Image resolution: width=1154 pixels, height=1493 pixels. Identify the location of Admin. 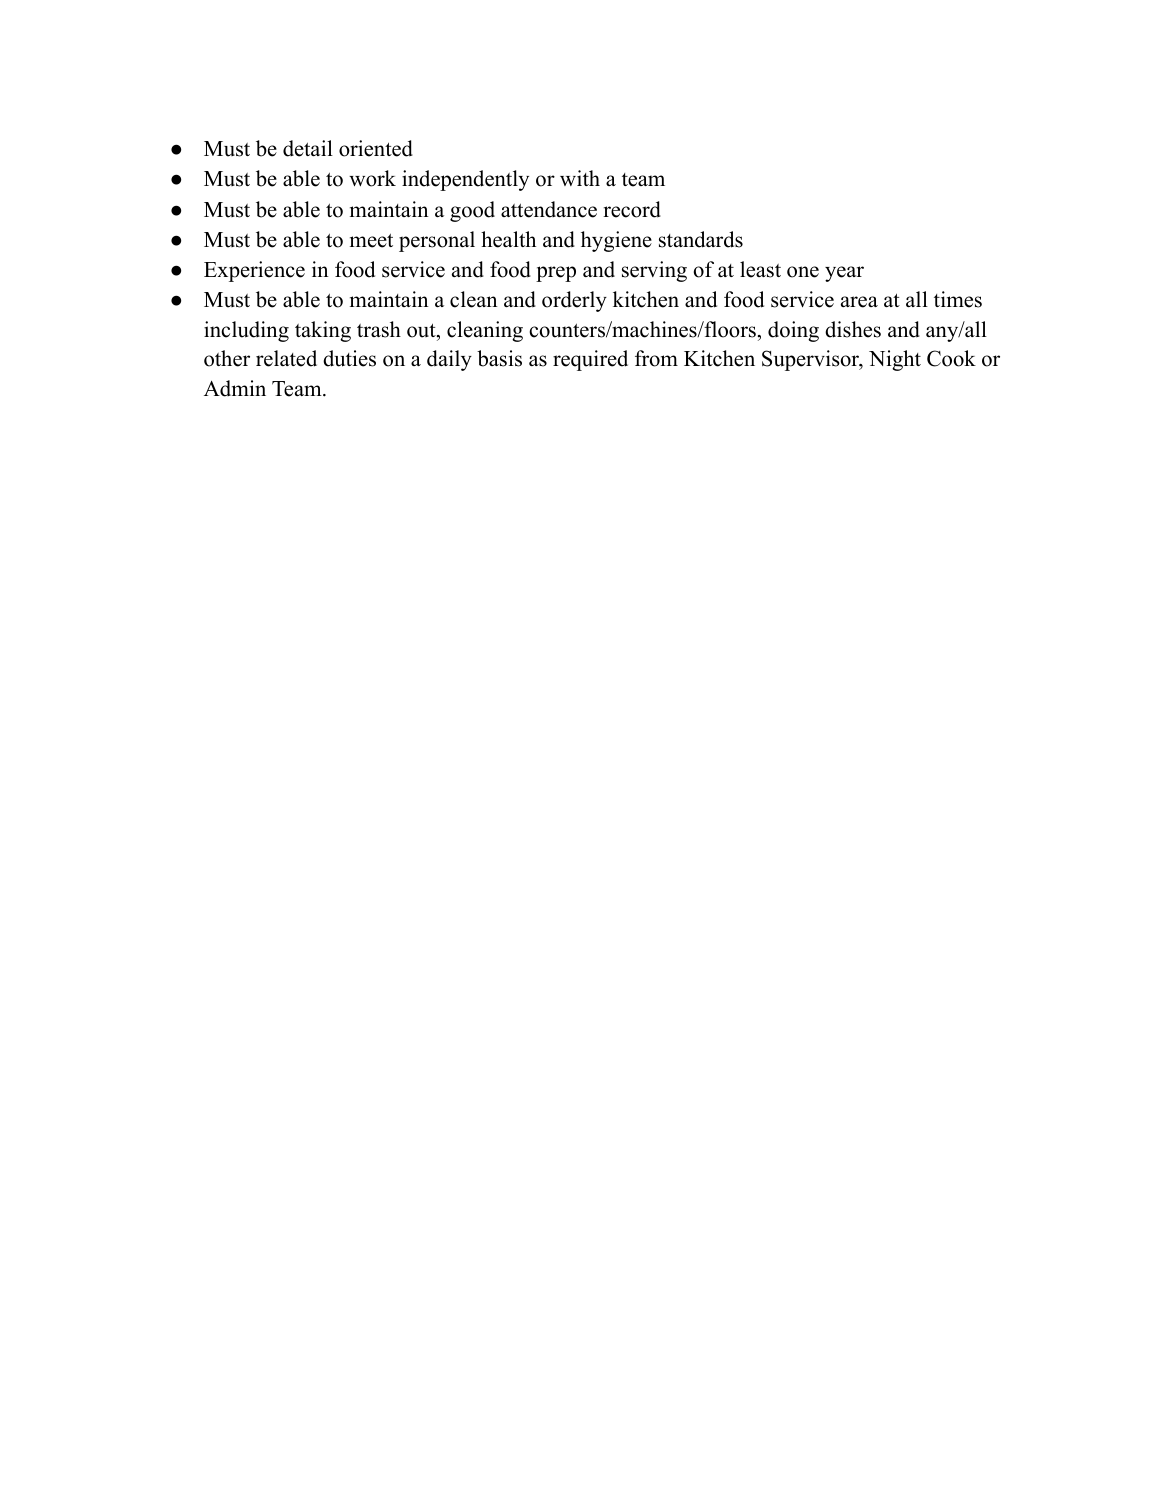
(235, 388).
